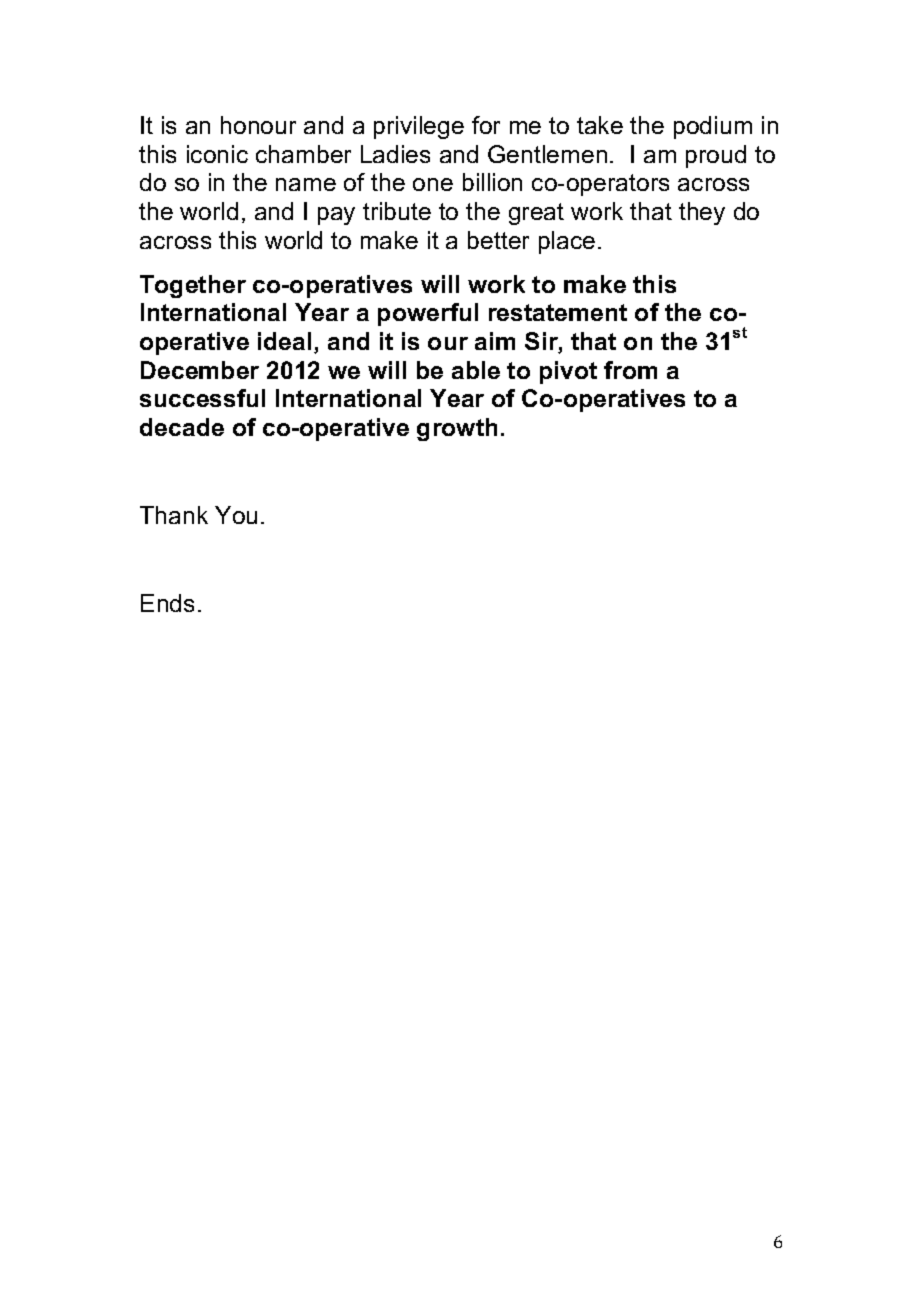 The width and height of the screenshot is (924, 1308). I want to click on iconic, so click(217, 154).
